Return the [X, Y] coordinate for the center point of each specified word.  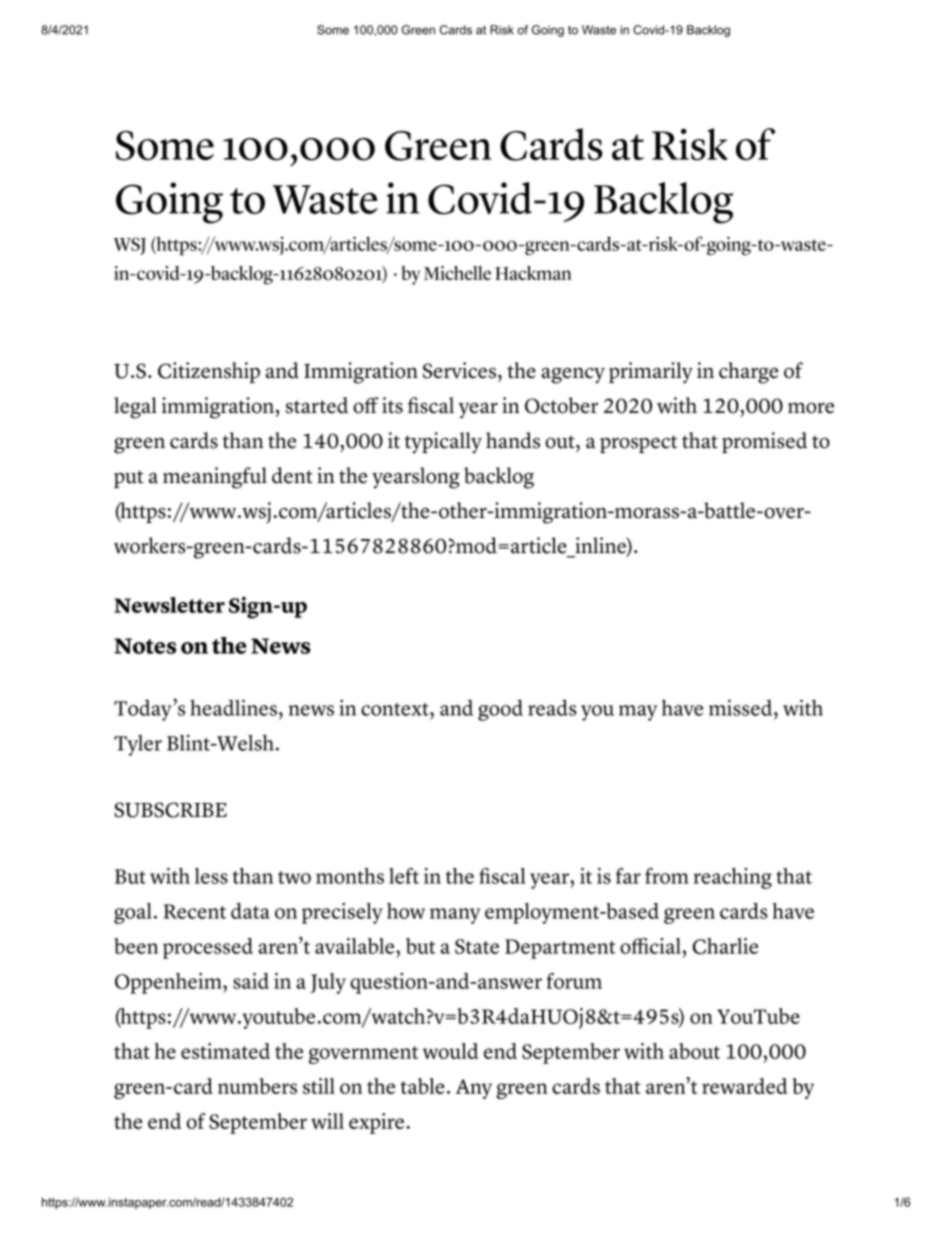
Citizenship [209, 372]
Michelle [457, 273]
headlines [233, 707]
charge [748, 373]
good [500, 710]
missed [742, 707]
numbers [257, 1086]
